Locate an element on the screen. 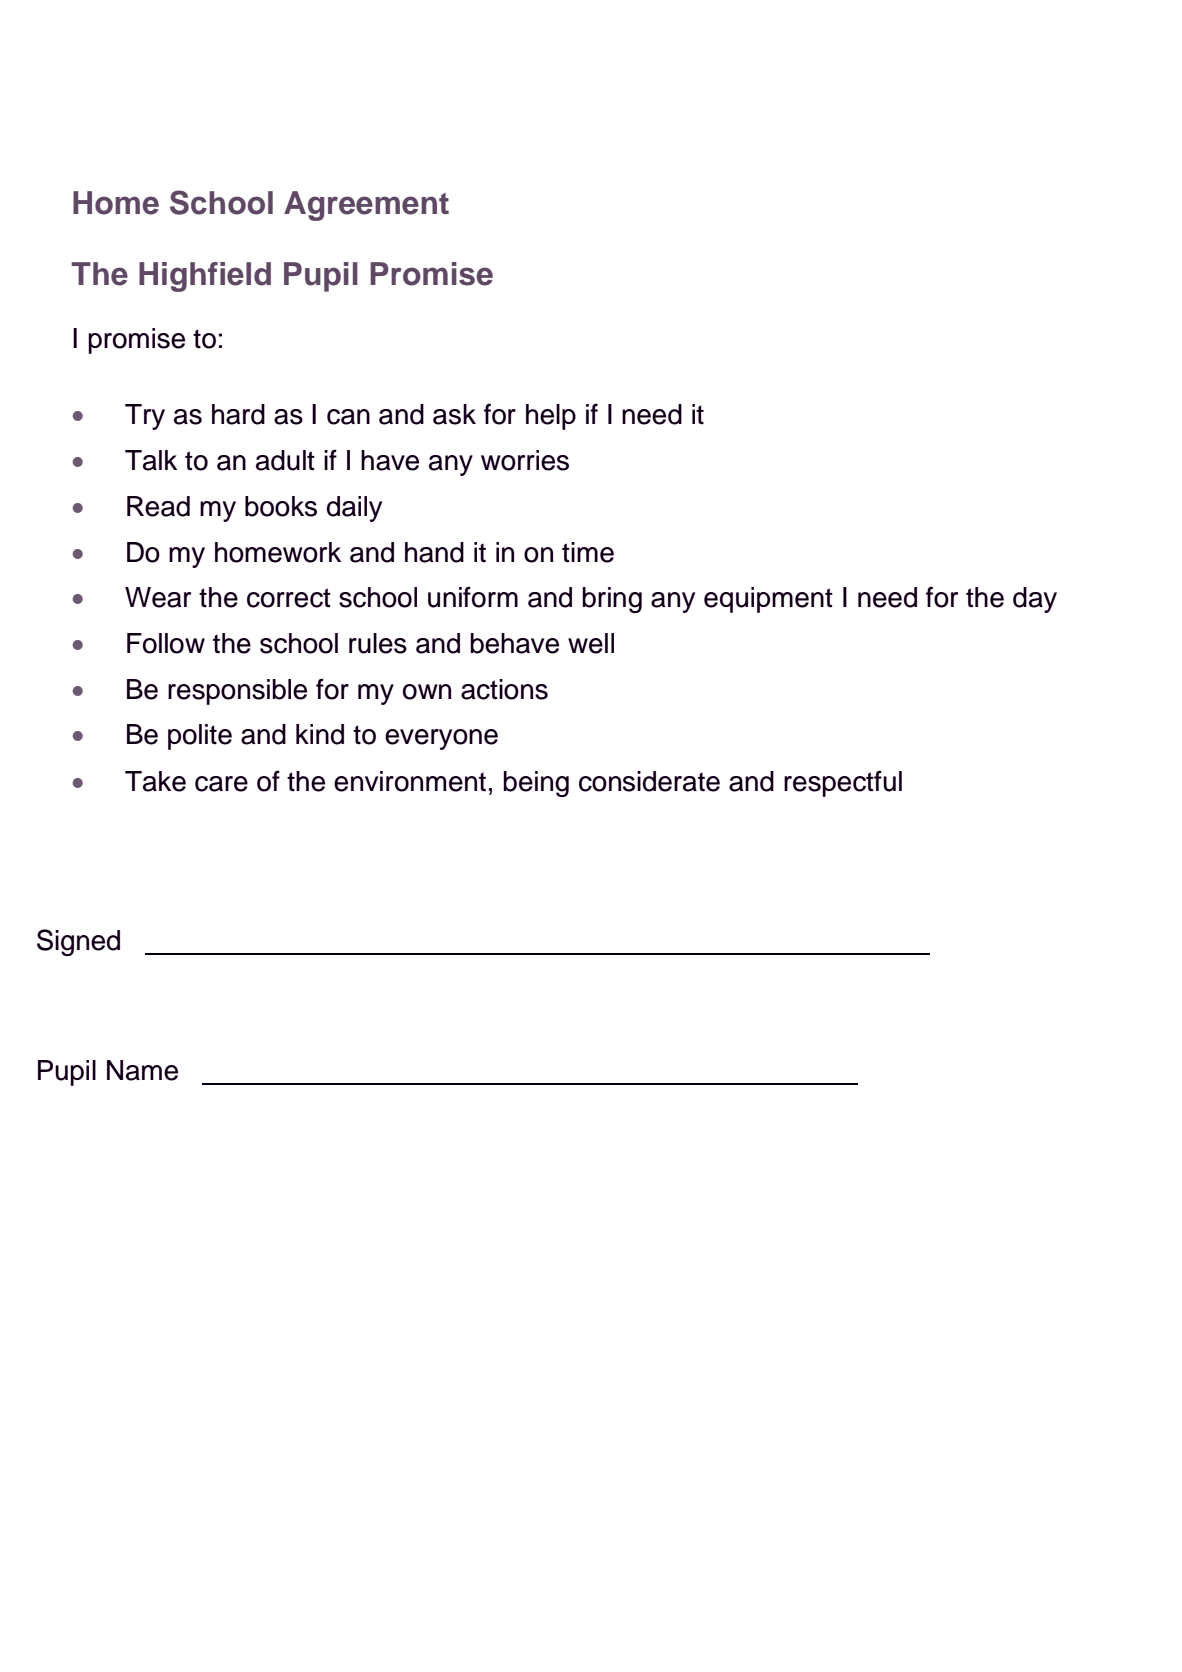  Agreement is located at coordinates (366, 206).
